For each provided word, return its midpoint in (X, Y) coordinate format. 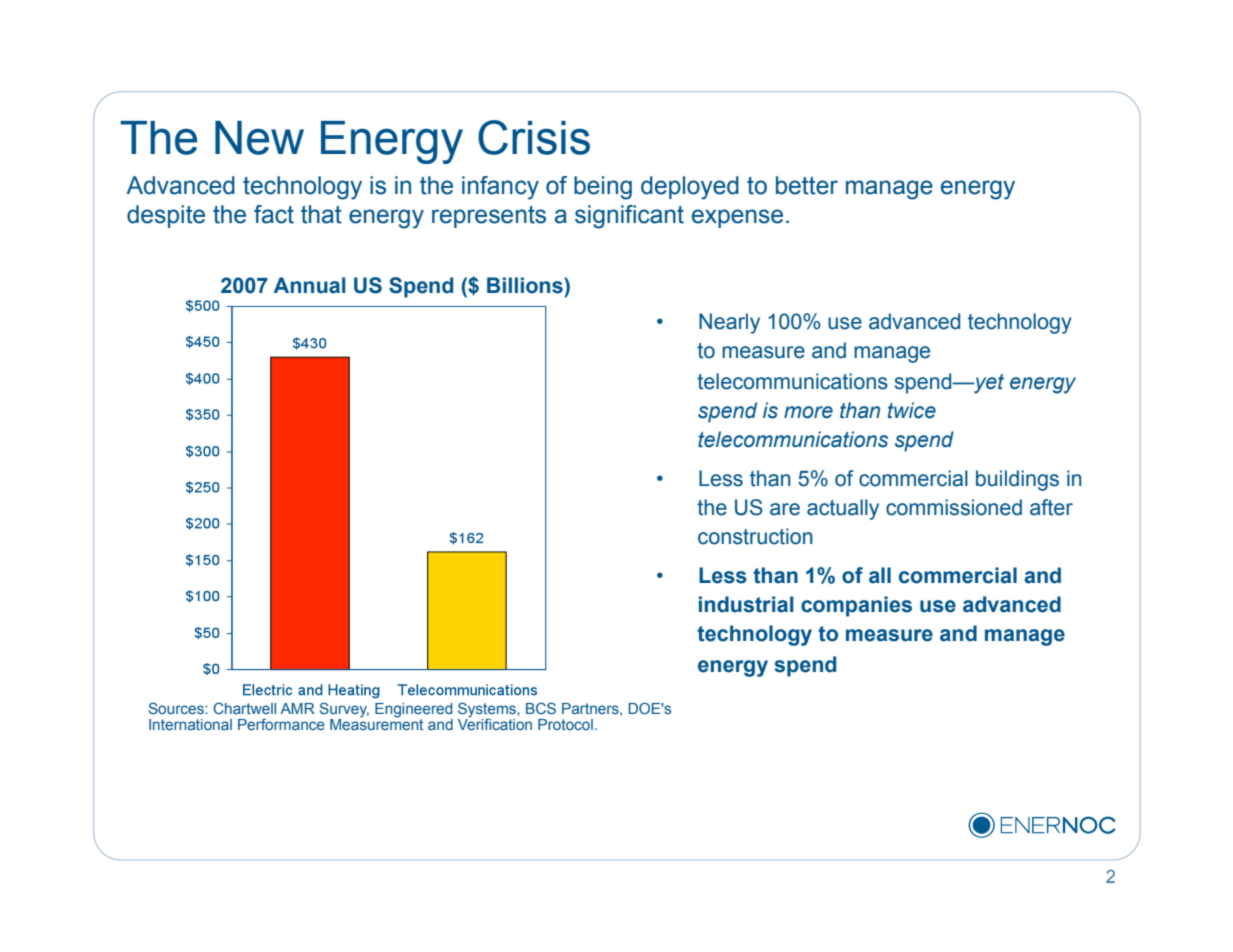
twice (912, 410)
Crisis (534, 137)
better (807, 185)
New (259, 138)
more (808, 412)
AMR (298, 708)
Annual (309, 285)
